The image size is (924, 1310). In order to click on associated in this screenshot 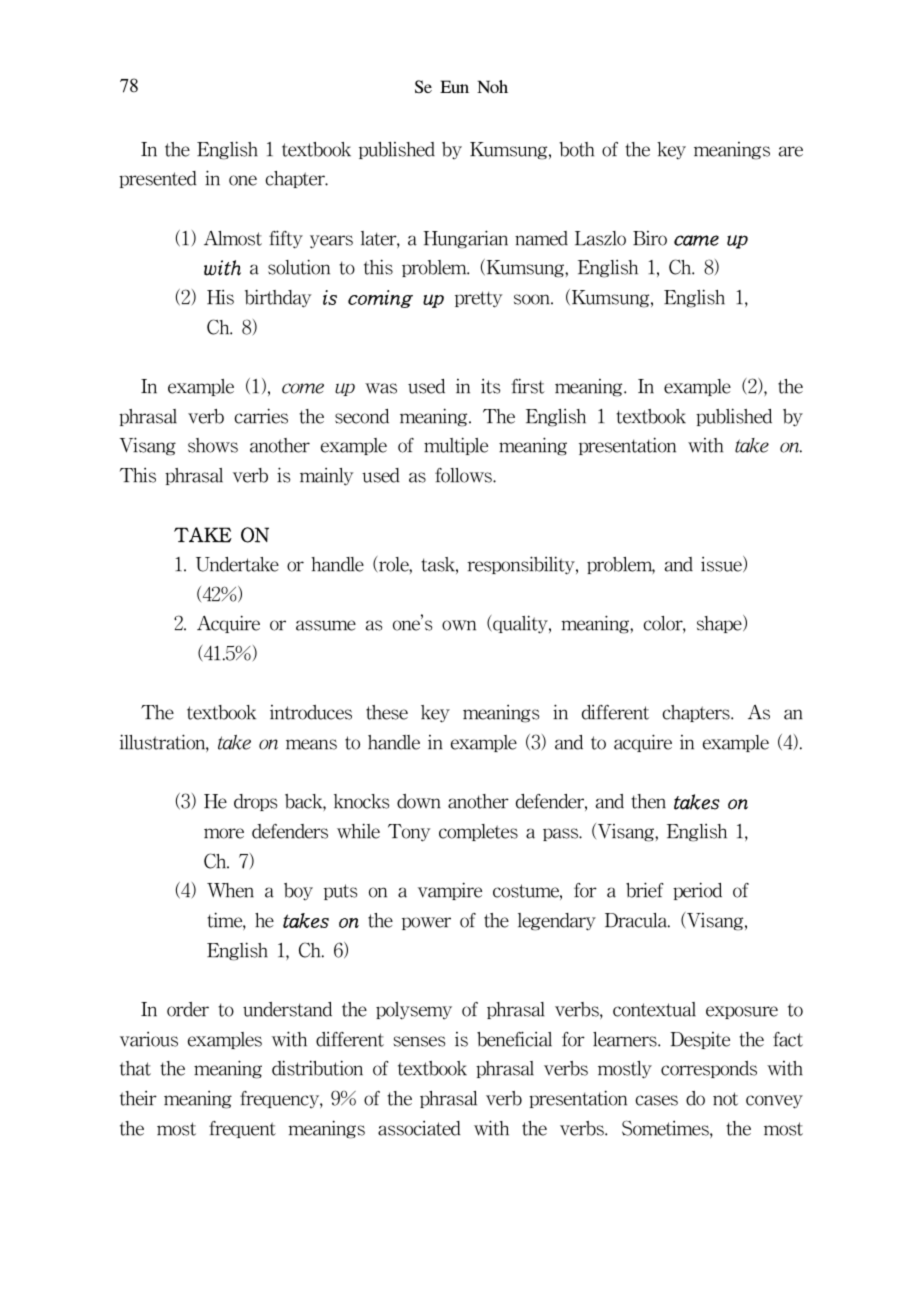, I will do `click(419, 1128)`.
